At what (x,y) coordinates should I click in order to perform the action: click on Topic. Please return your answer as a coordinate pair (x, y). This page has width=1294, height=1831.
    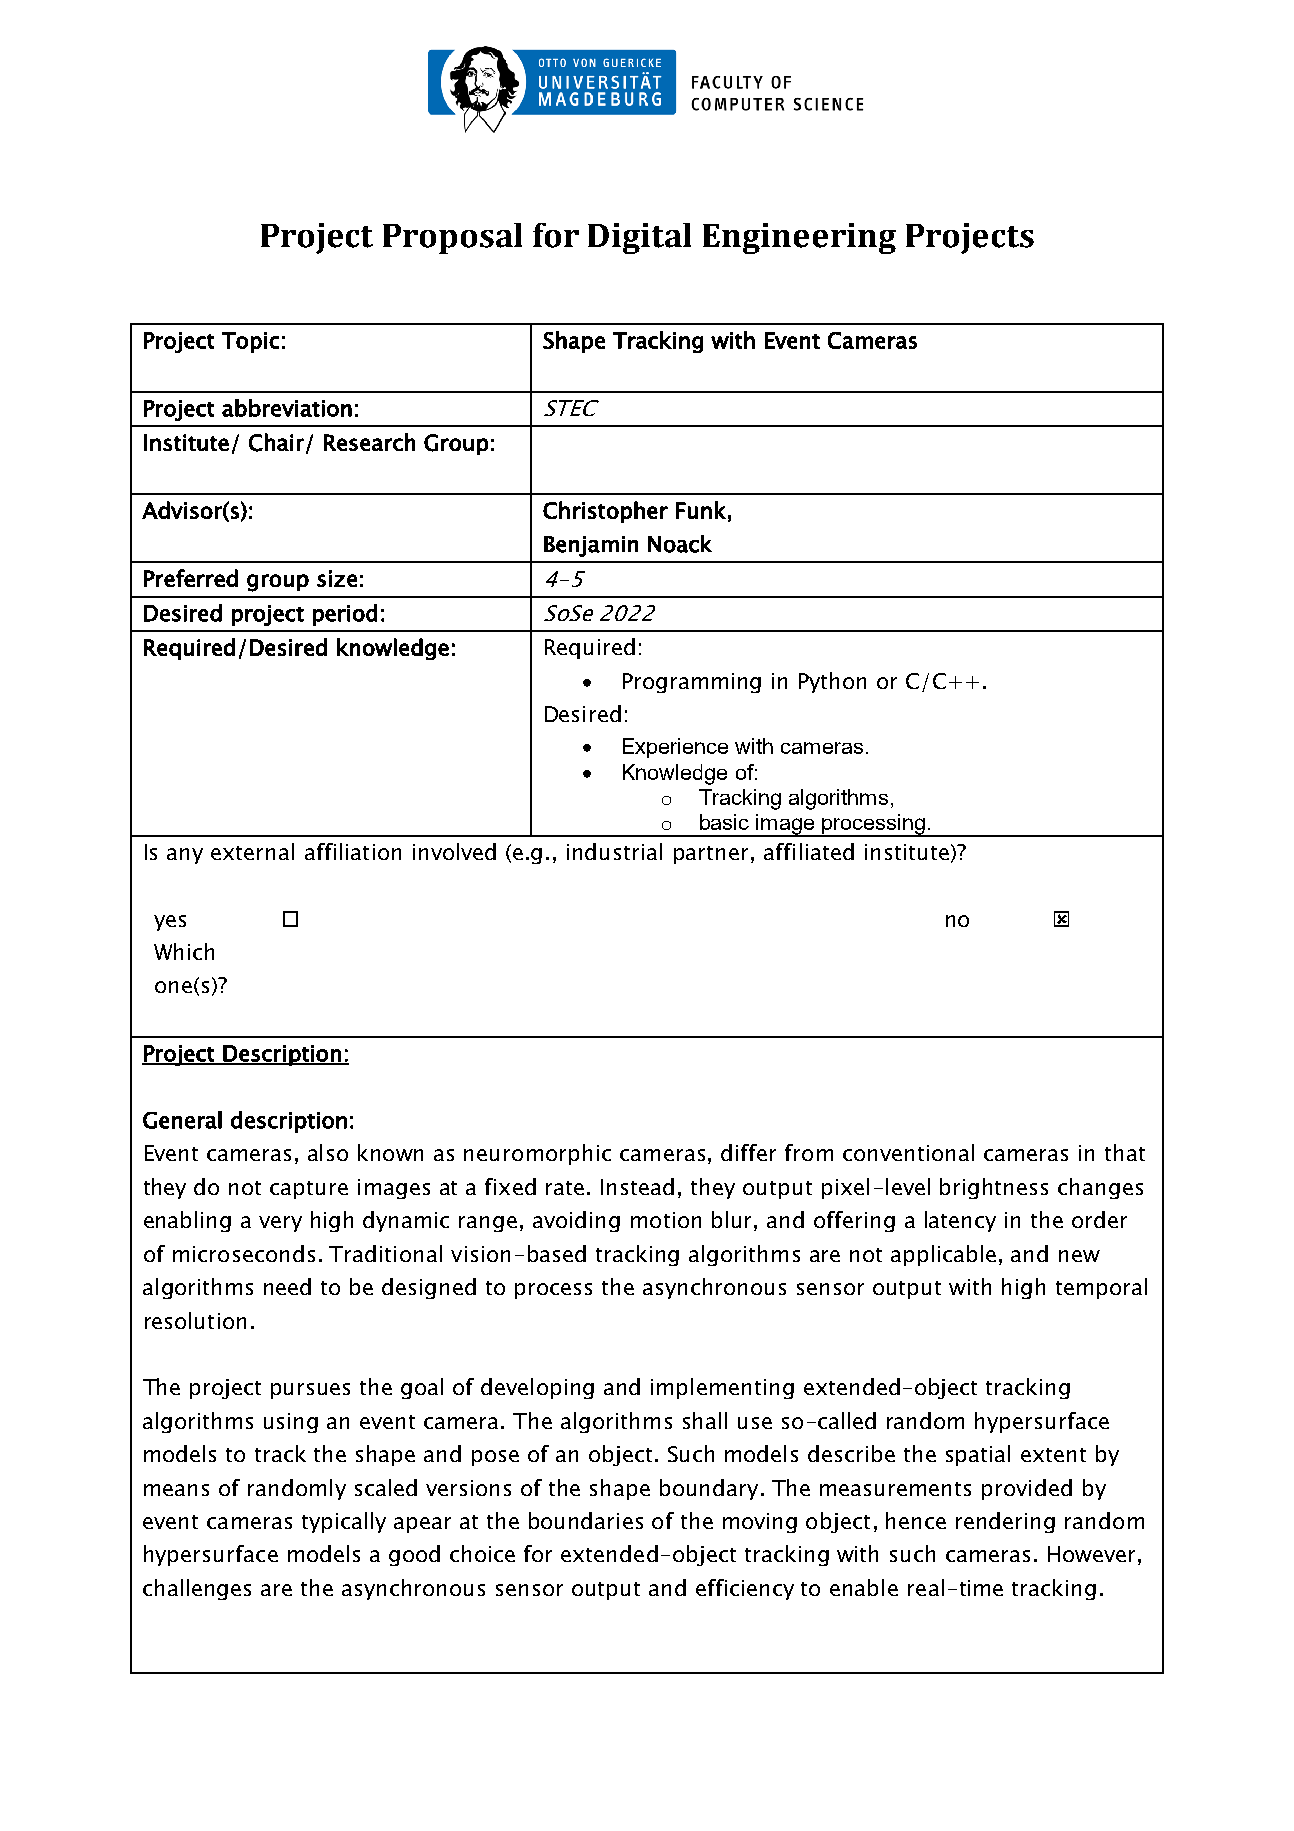
    Looking at the image, I should click on (250, 342).
